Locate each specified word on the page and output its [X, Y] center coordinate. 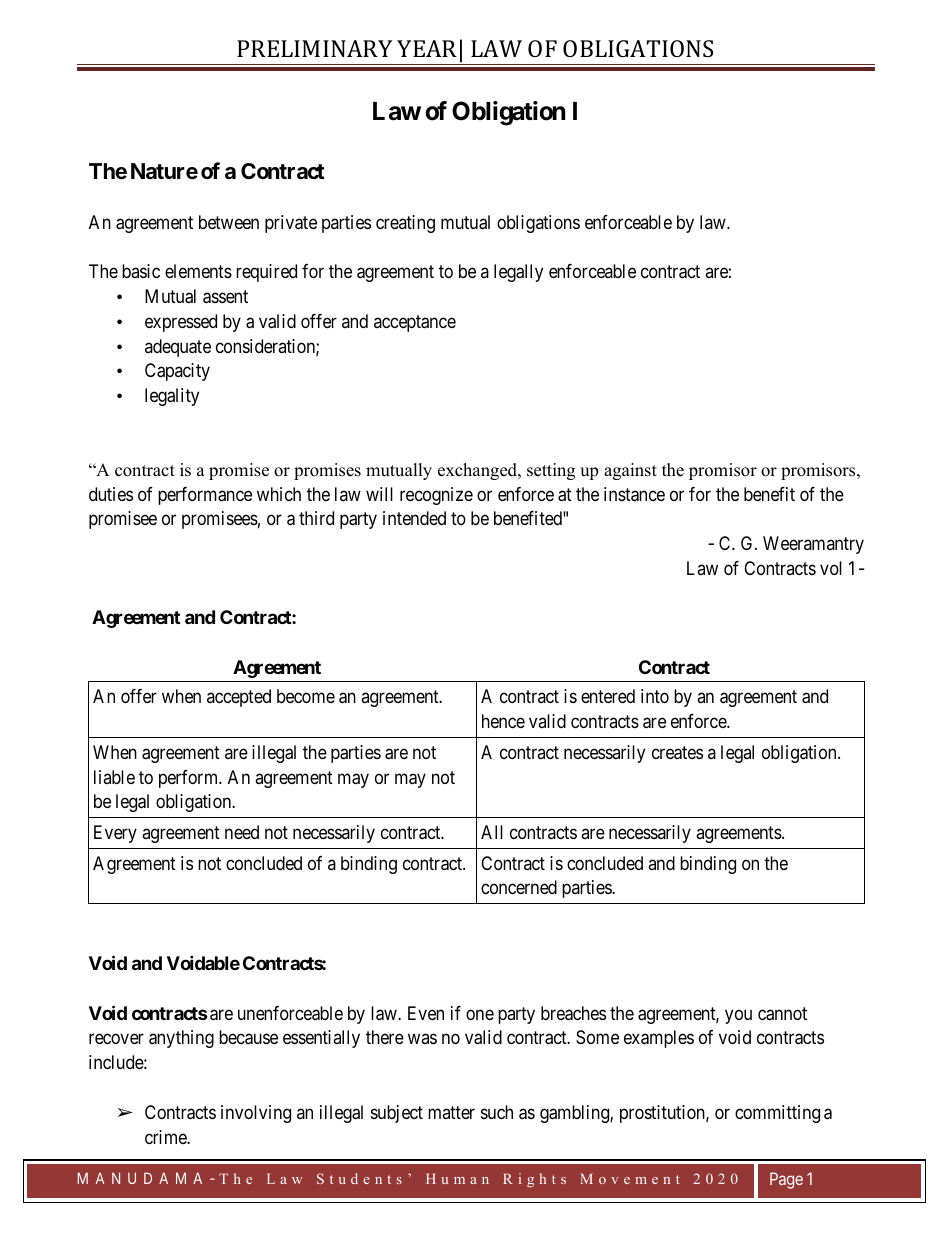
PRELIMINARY [314, 48]
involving [256, 1114]
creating [405, 224]
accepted [239, 698]
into [655, 696]
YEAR [427, 48]
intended [414, 518]
